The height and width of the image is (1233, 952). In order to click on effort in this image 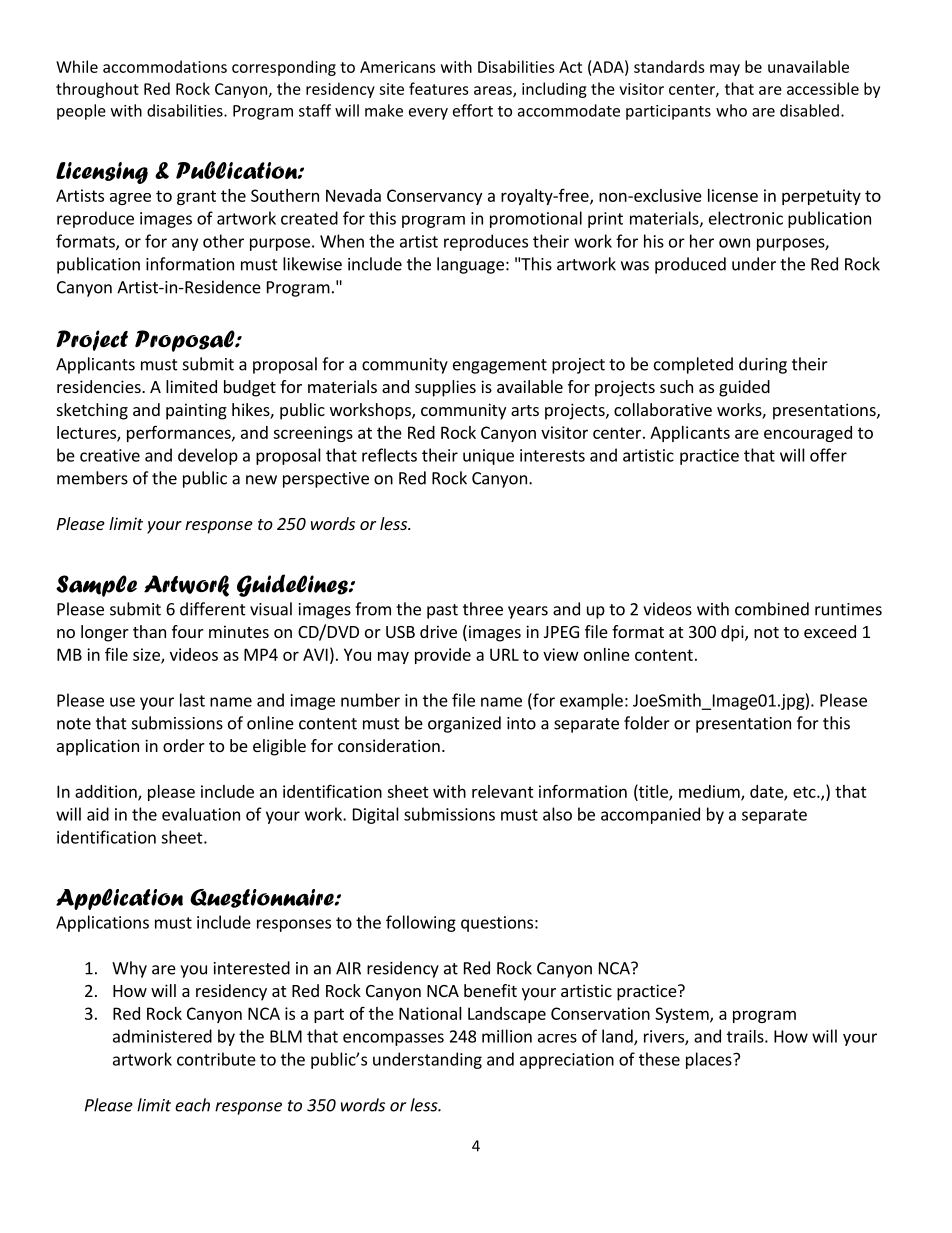, I will do `click(473, 110)`.
